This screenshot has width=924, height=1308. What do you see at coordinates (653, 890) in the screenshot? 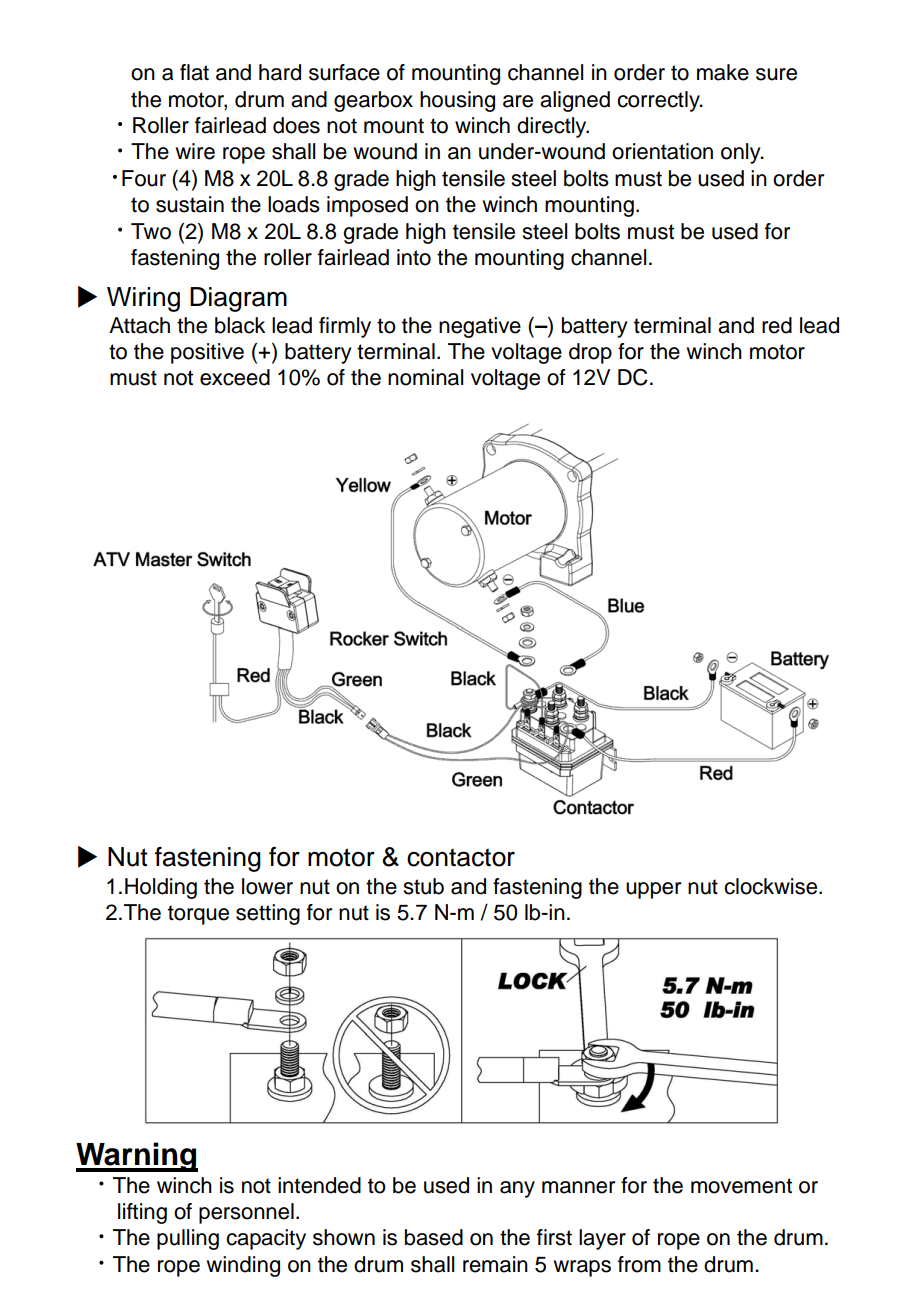
I see `upper` at bounding box center [653, 890].
